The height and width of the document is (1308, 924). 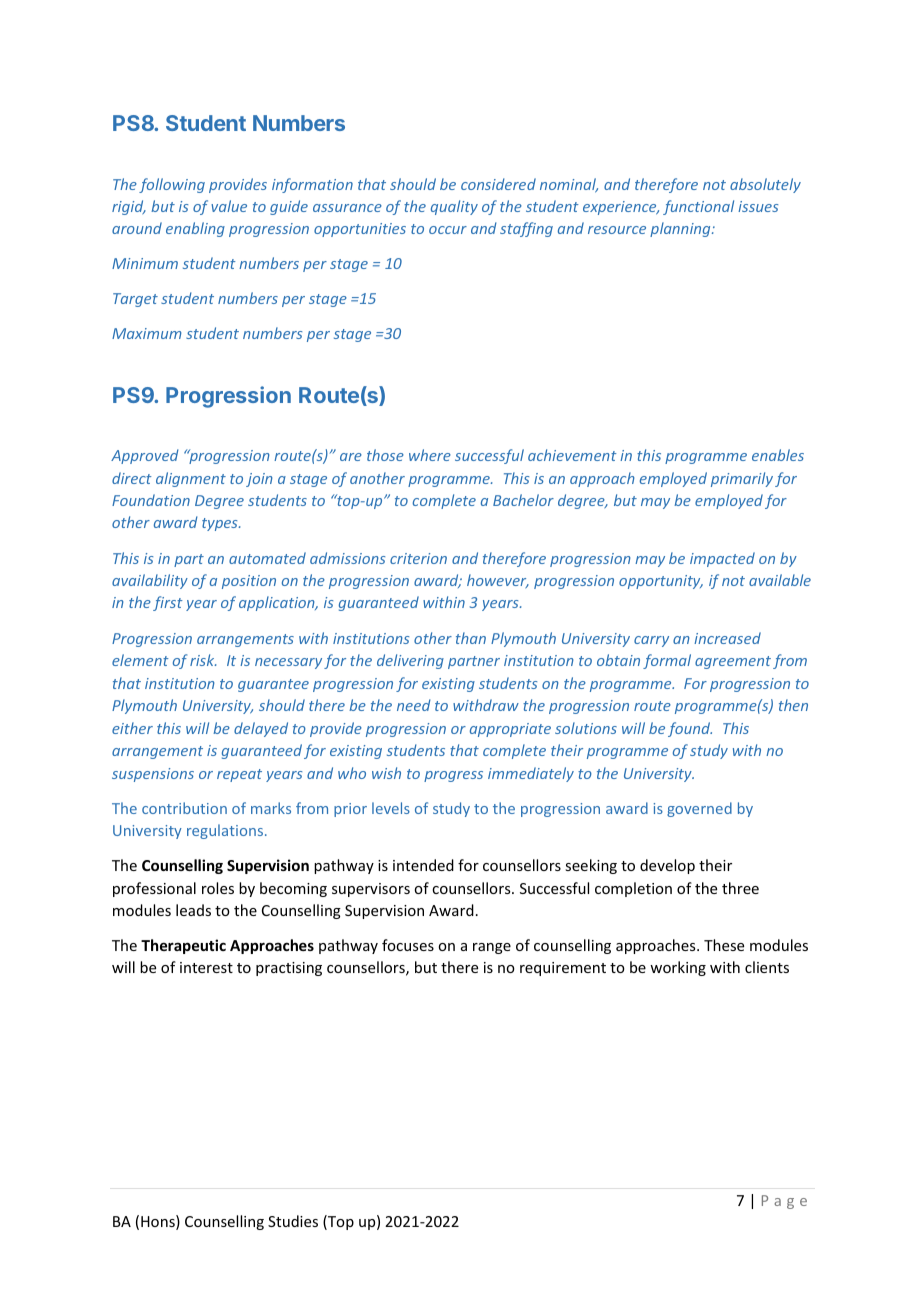 What do you see at coordinates (423, 865) in the document?
I see `intended` at bounding box center [423, 865].
